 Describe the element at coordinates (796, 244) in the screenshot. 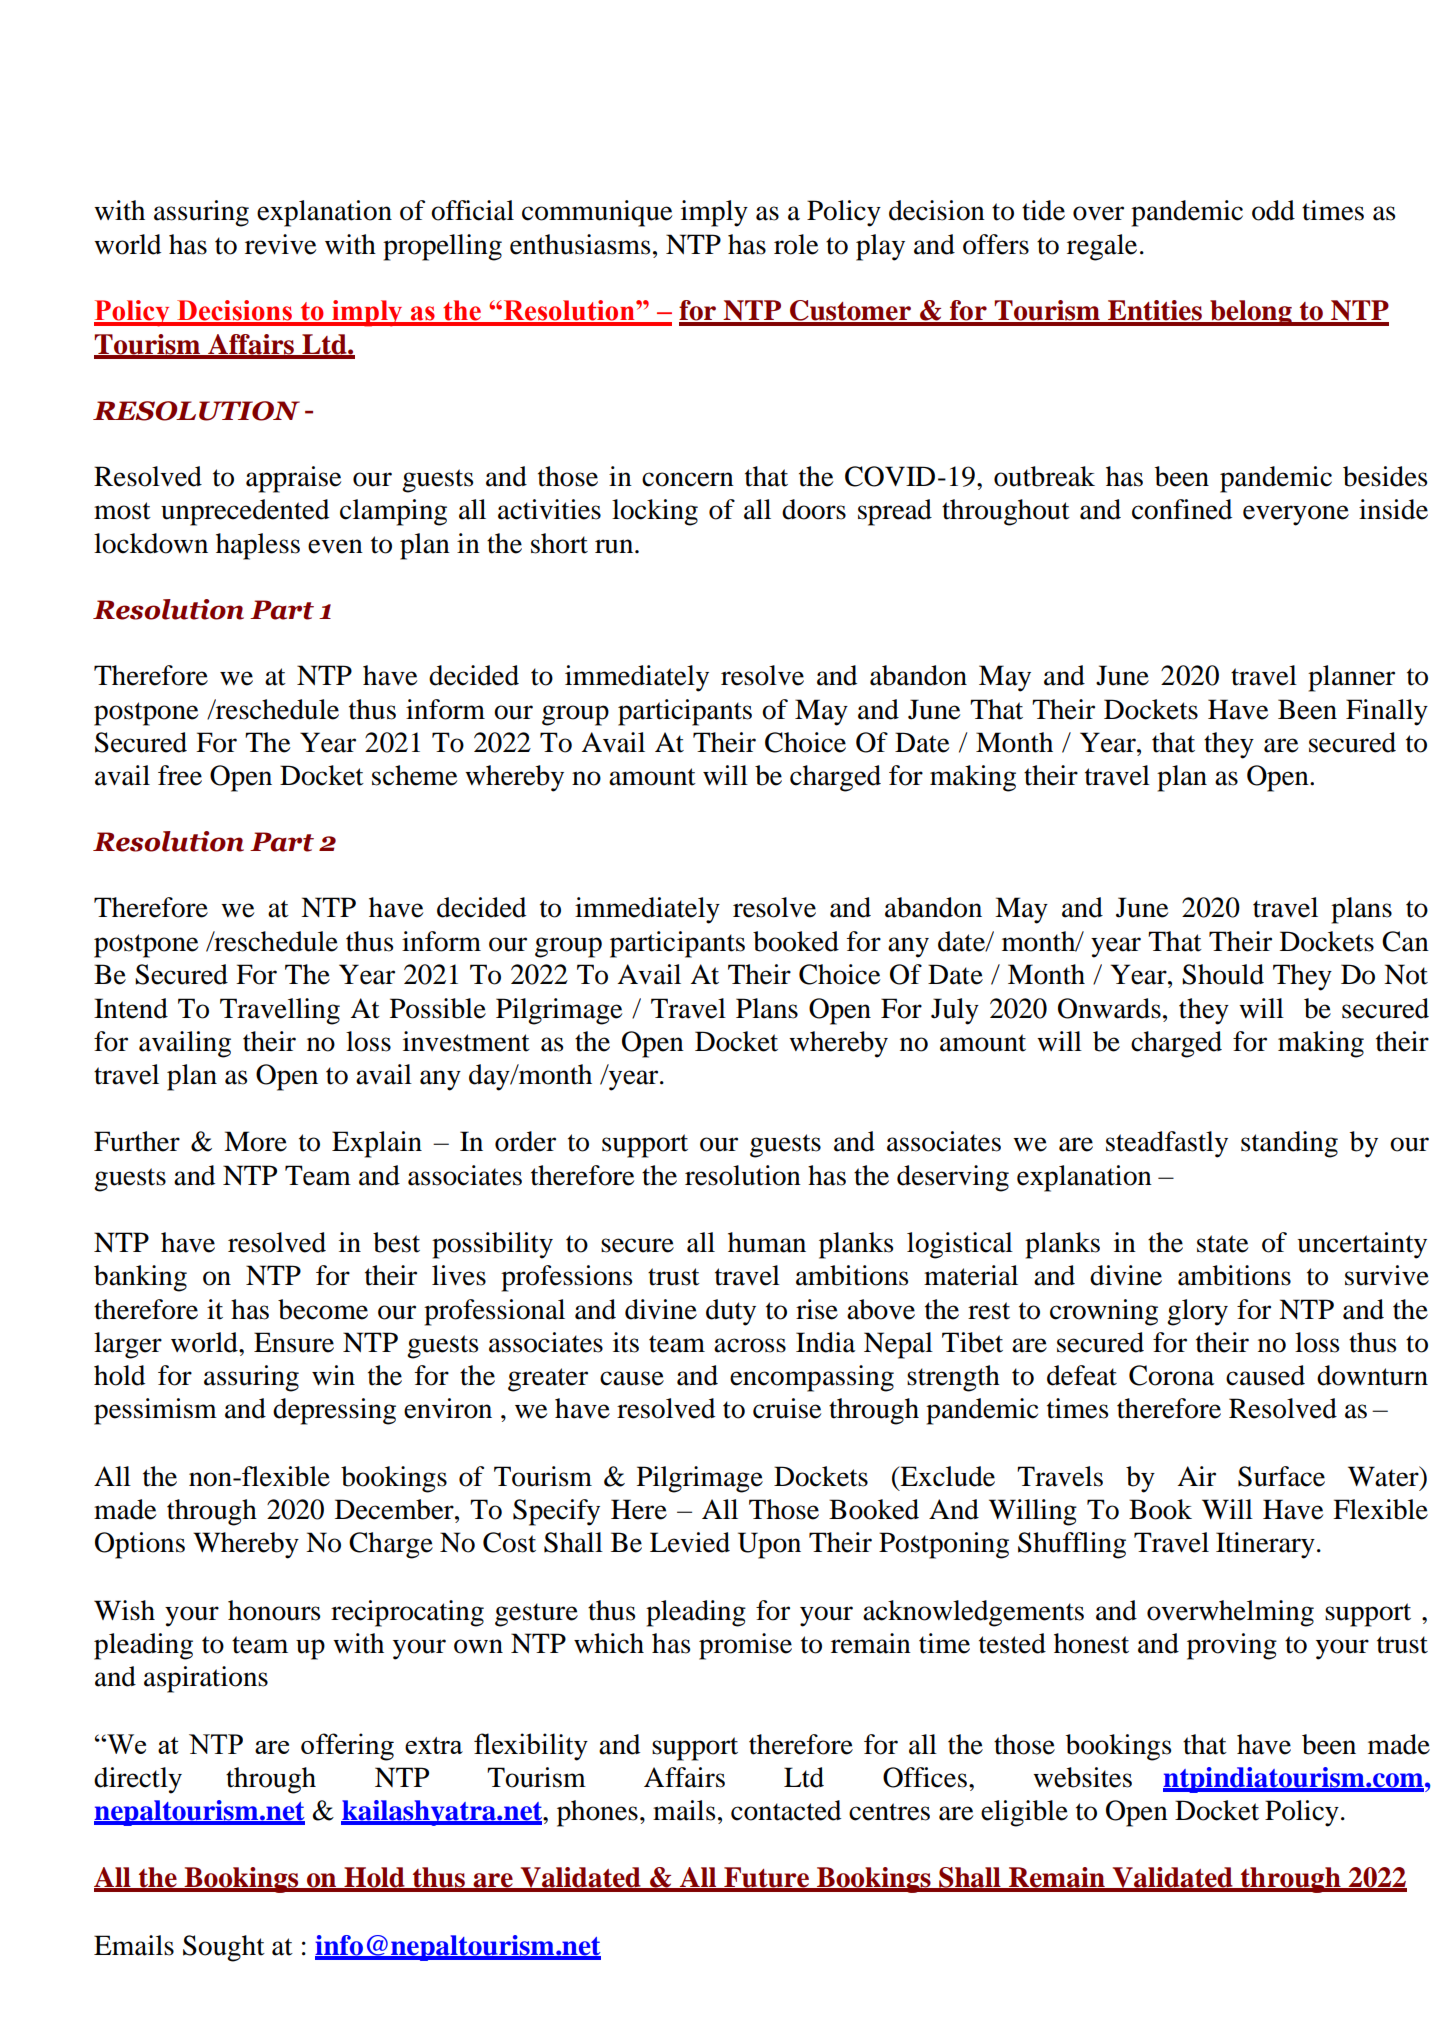

I see `role` at that location.
